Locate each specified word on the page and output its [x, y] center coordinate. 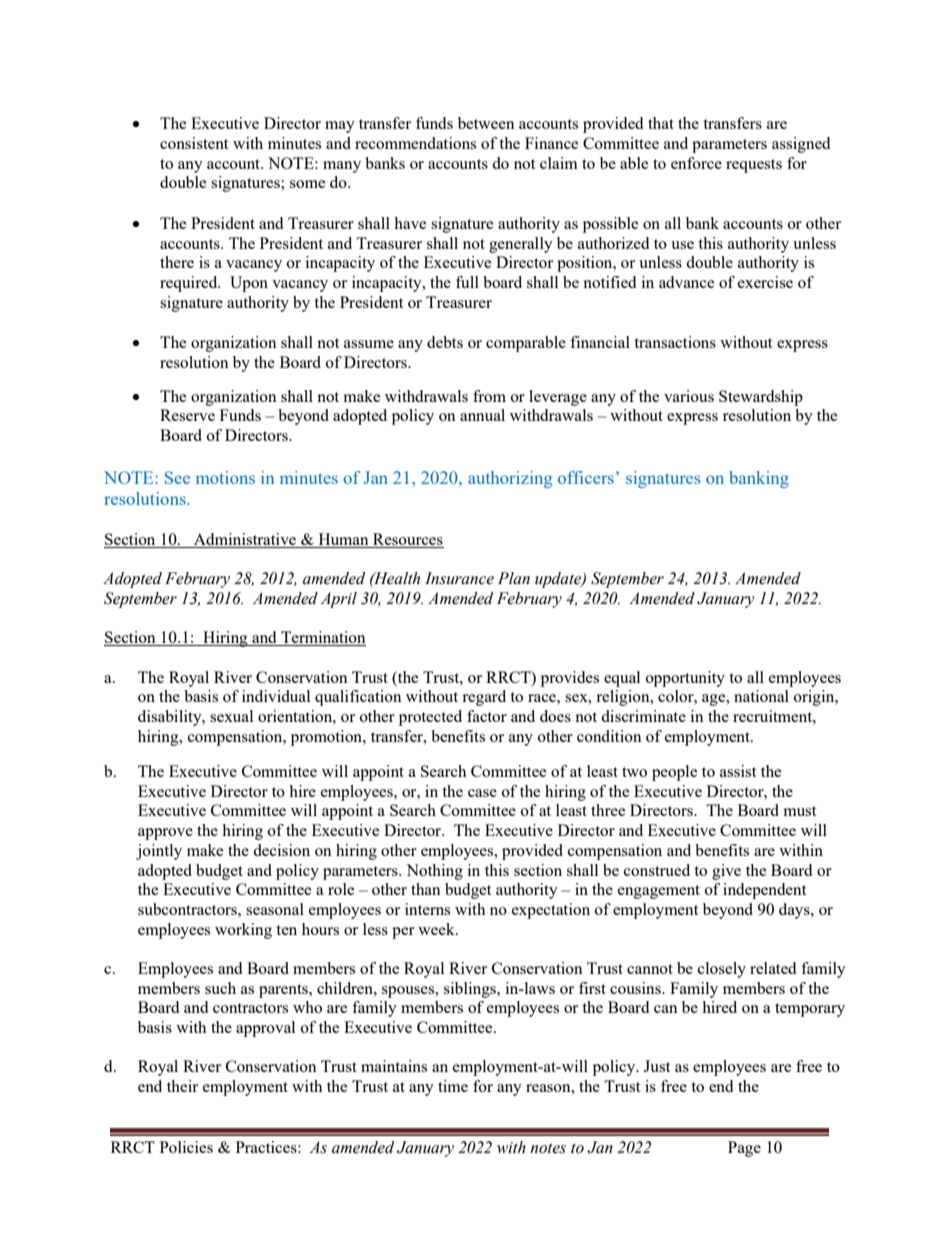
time [453, 1086]
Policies [186, 1147]
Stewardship [761, 398]
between [486, 123]
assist [738, 771]
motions [225, 477]
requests [754, 166]
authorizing [510, 479]
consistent [194, 143]
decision [281, 850]
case [482, 793]
